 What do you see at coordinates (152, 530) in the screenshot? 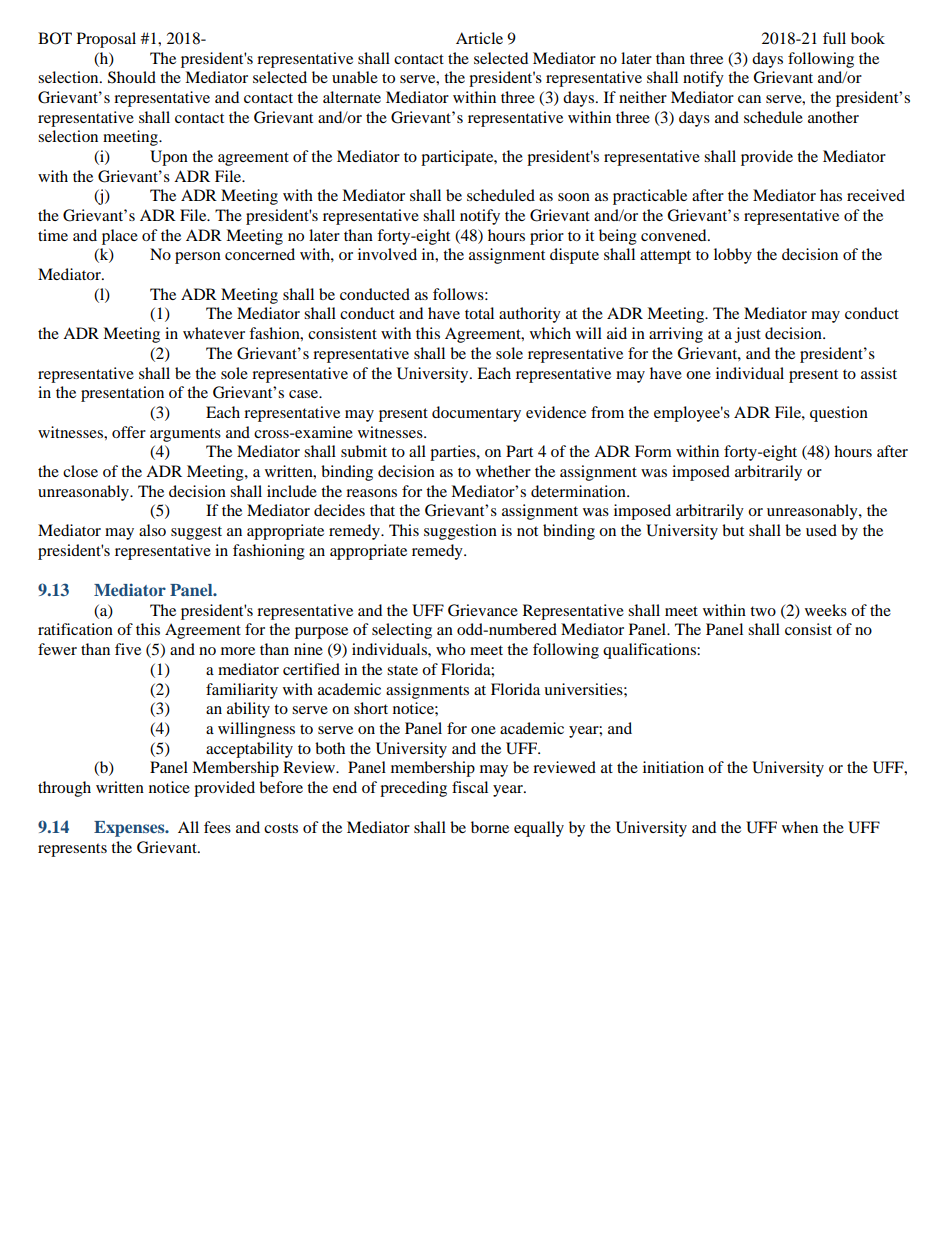
I see `also` at bounding box center [152, 530].
